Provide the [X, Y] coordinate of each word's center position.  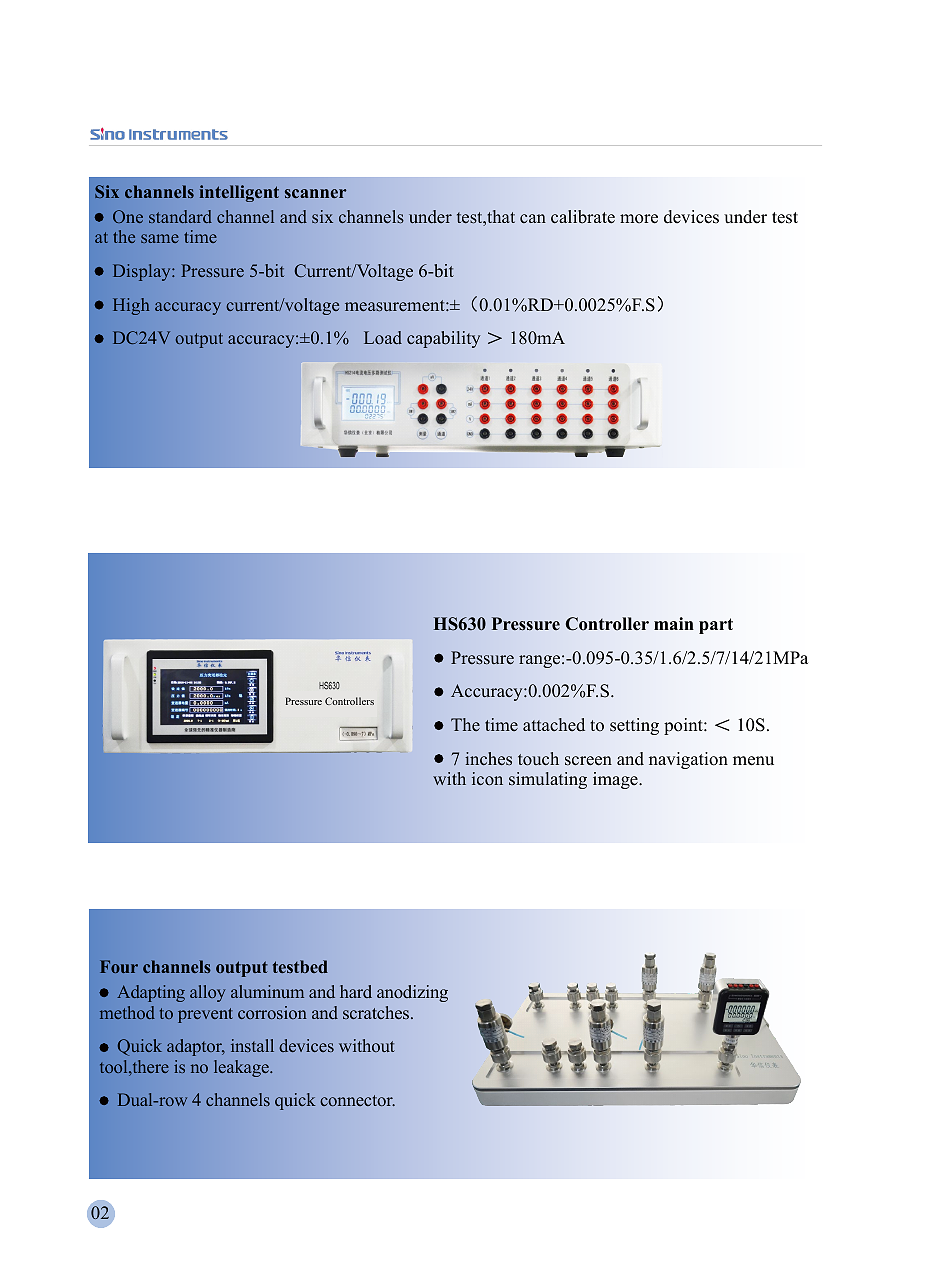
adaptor [196, 1047]
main [674, 623]
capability [443, 339]
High [131, 306]
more [639, 219]
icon [487, 779]
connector [357, 1101]
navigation [688, 760]
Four [119, 966]
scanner [315, 193]
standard [180, 216]
